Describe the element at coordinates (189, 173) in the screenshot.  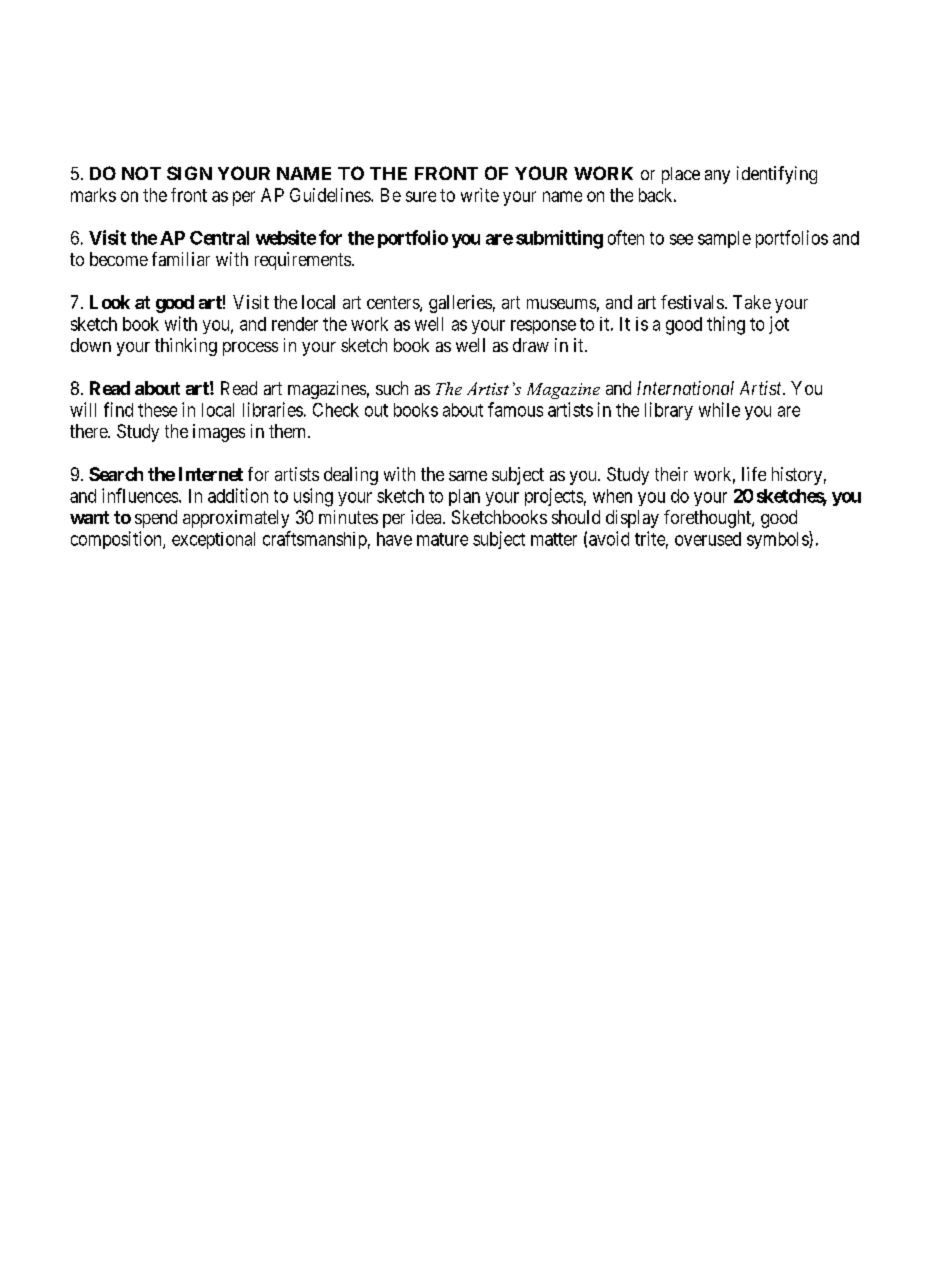
I see `SIGN` at that location.
